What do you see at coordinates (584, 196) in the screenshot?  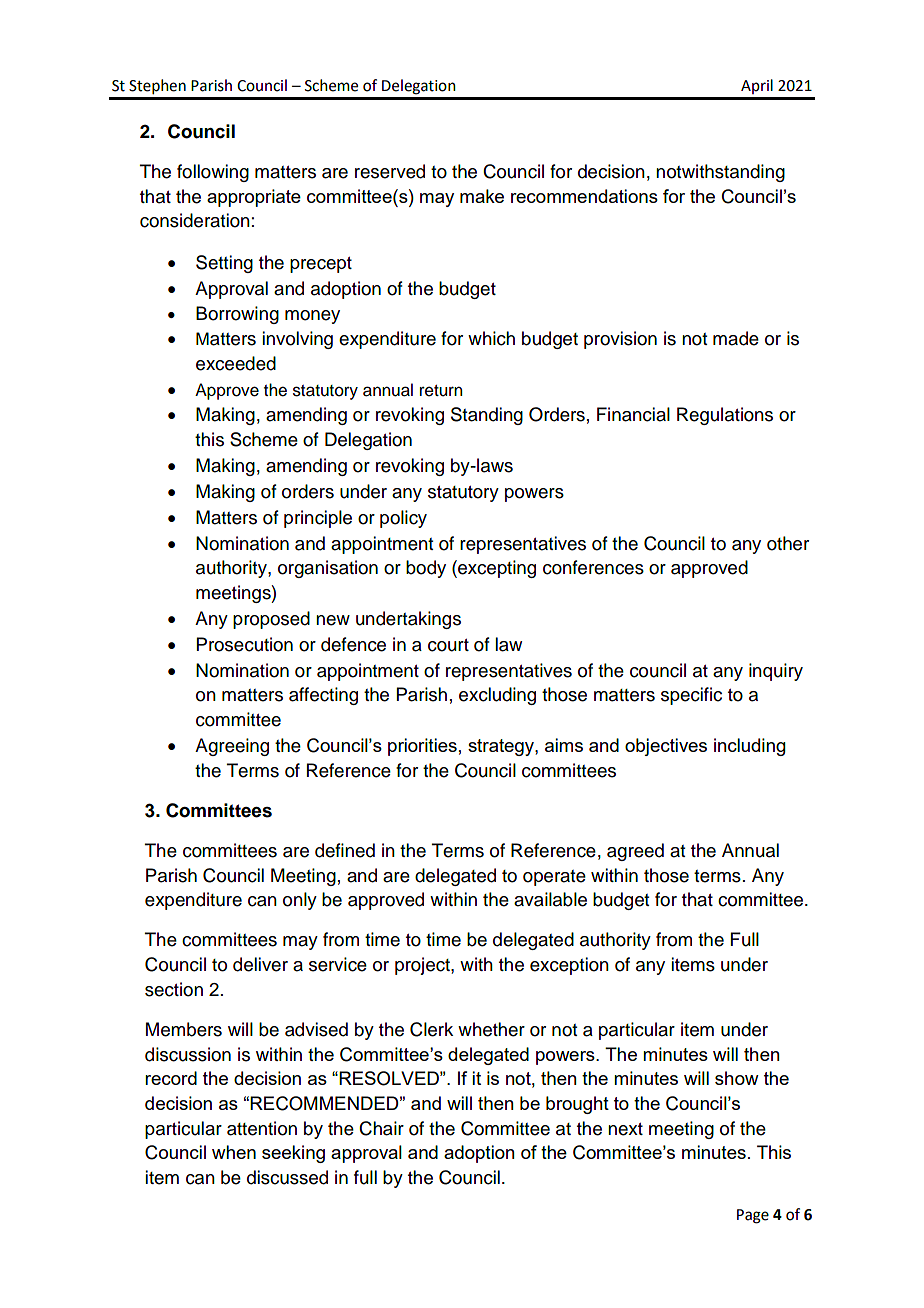 I see `recommendations` at bounding box center [584, 196].
